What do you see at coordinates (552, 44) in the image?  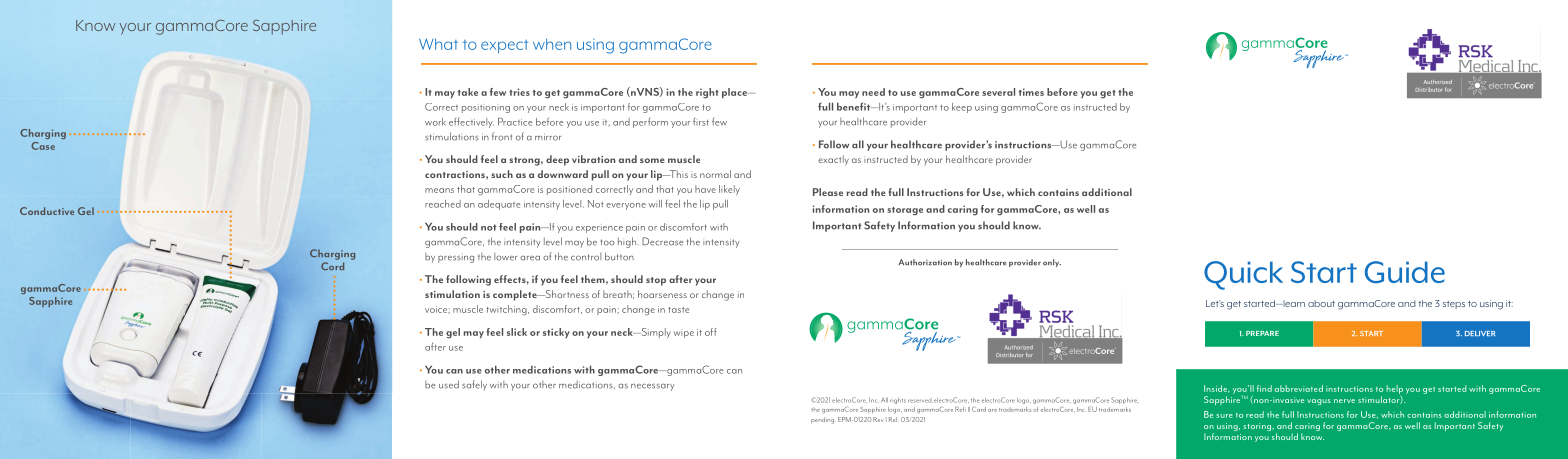 I see `when` at bounding box center [552, 44].
